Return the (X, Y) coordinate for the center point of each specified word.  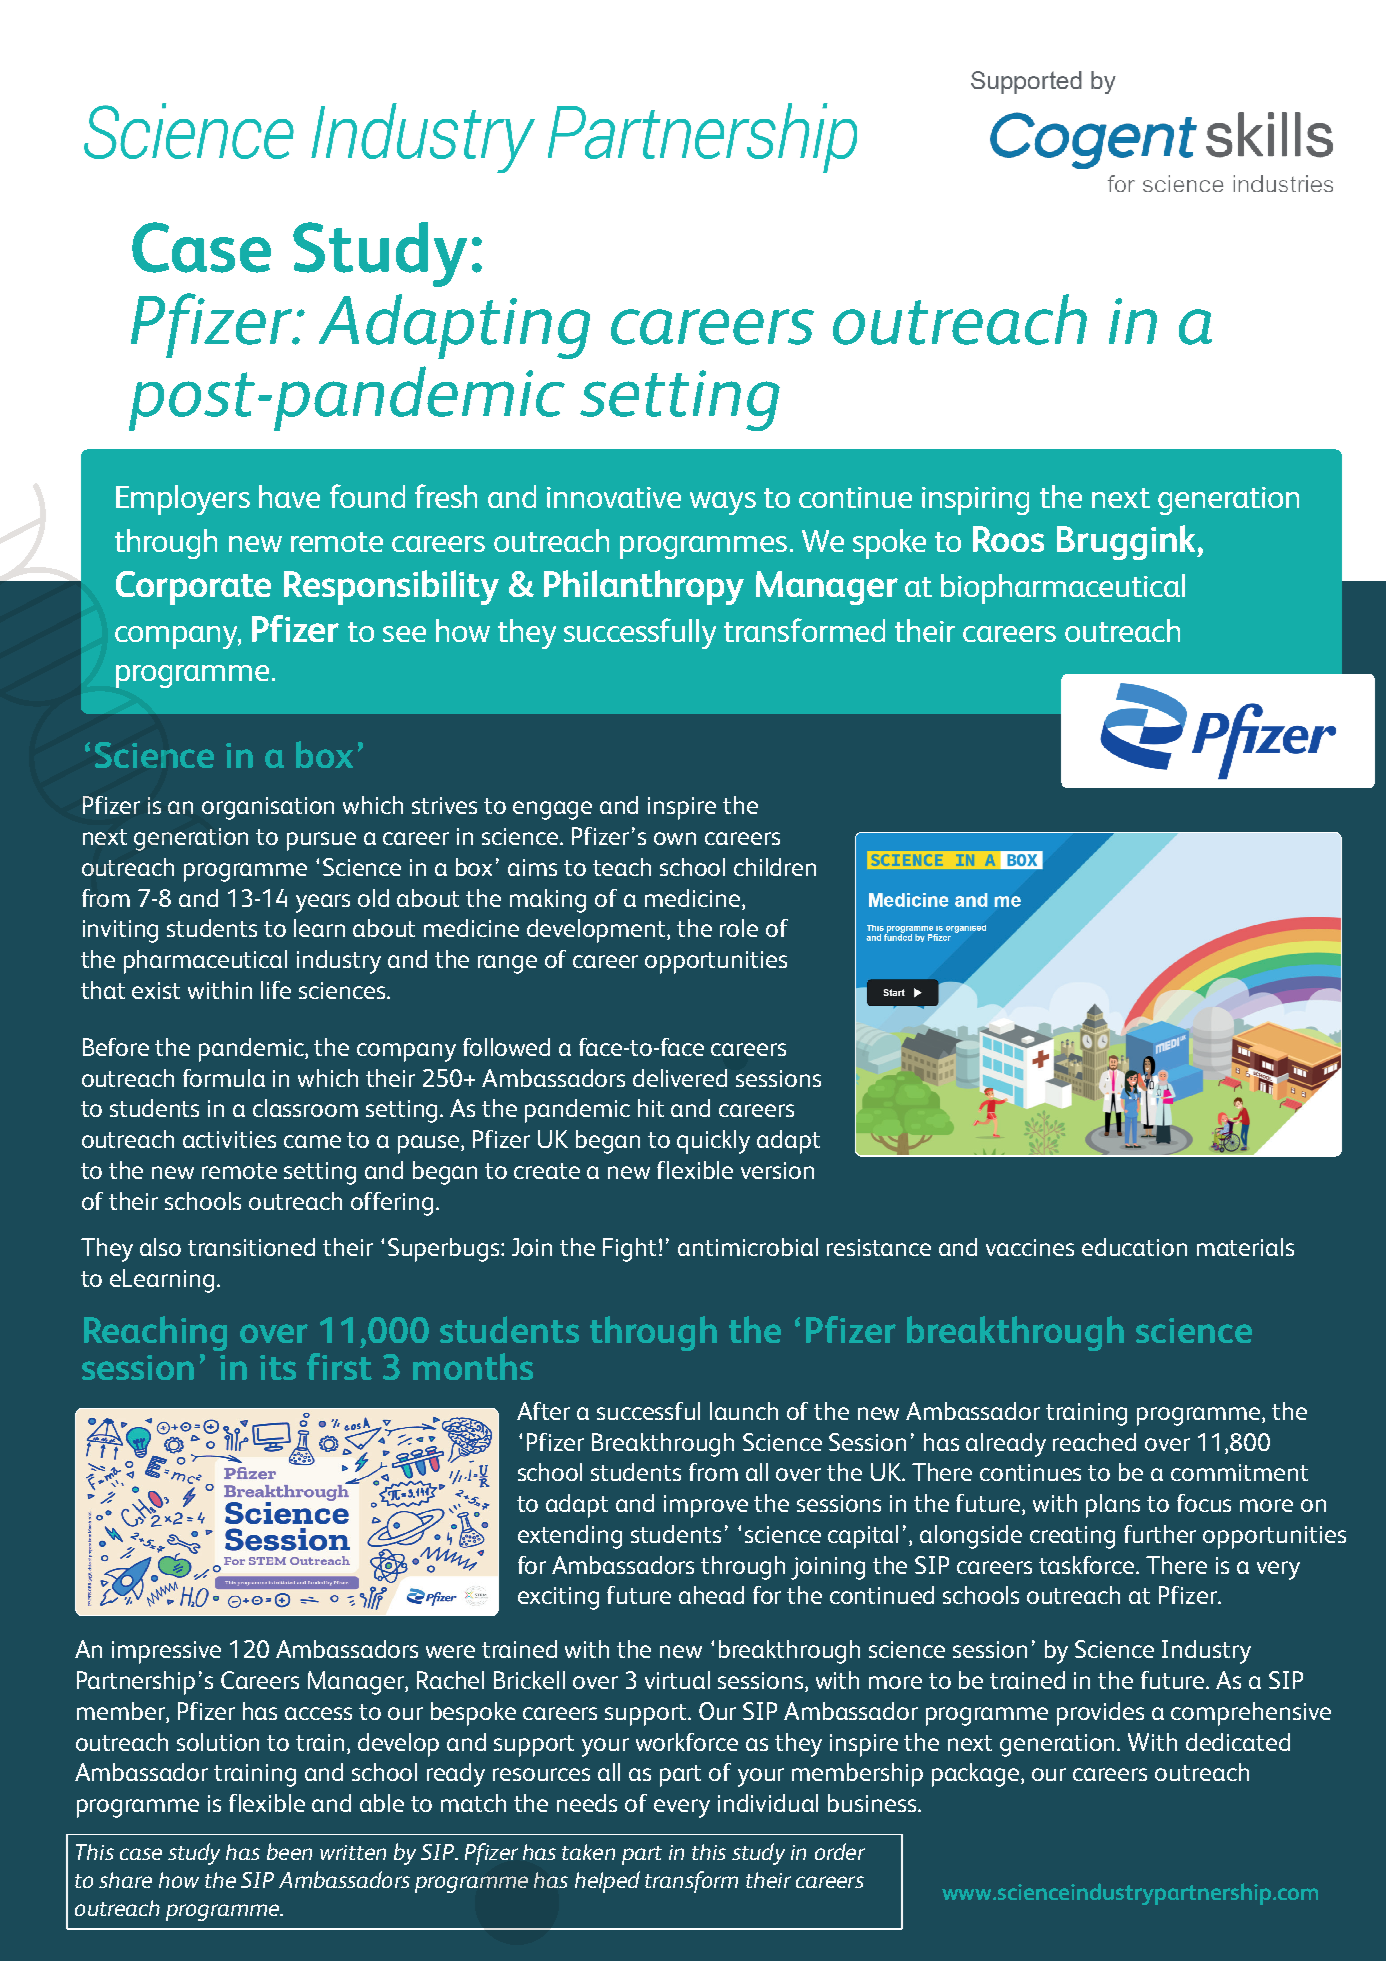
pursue (321, 841)
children (775, 867)
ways (723, 503)
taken (588, 1852)
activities (229, 1139)
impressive (166, 1652)
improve (706, 1506)
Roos (1008, 539)
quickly (713, 1142)
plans (1113, 1506)
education (1134, 1247)
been (289, 1851)
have (289, 496)
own (675, 838)
